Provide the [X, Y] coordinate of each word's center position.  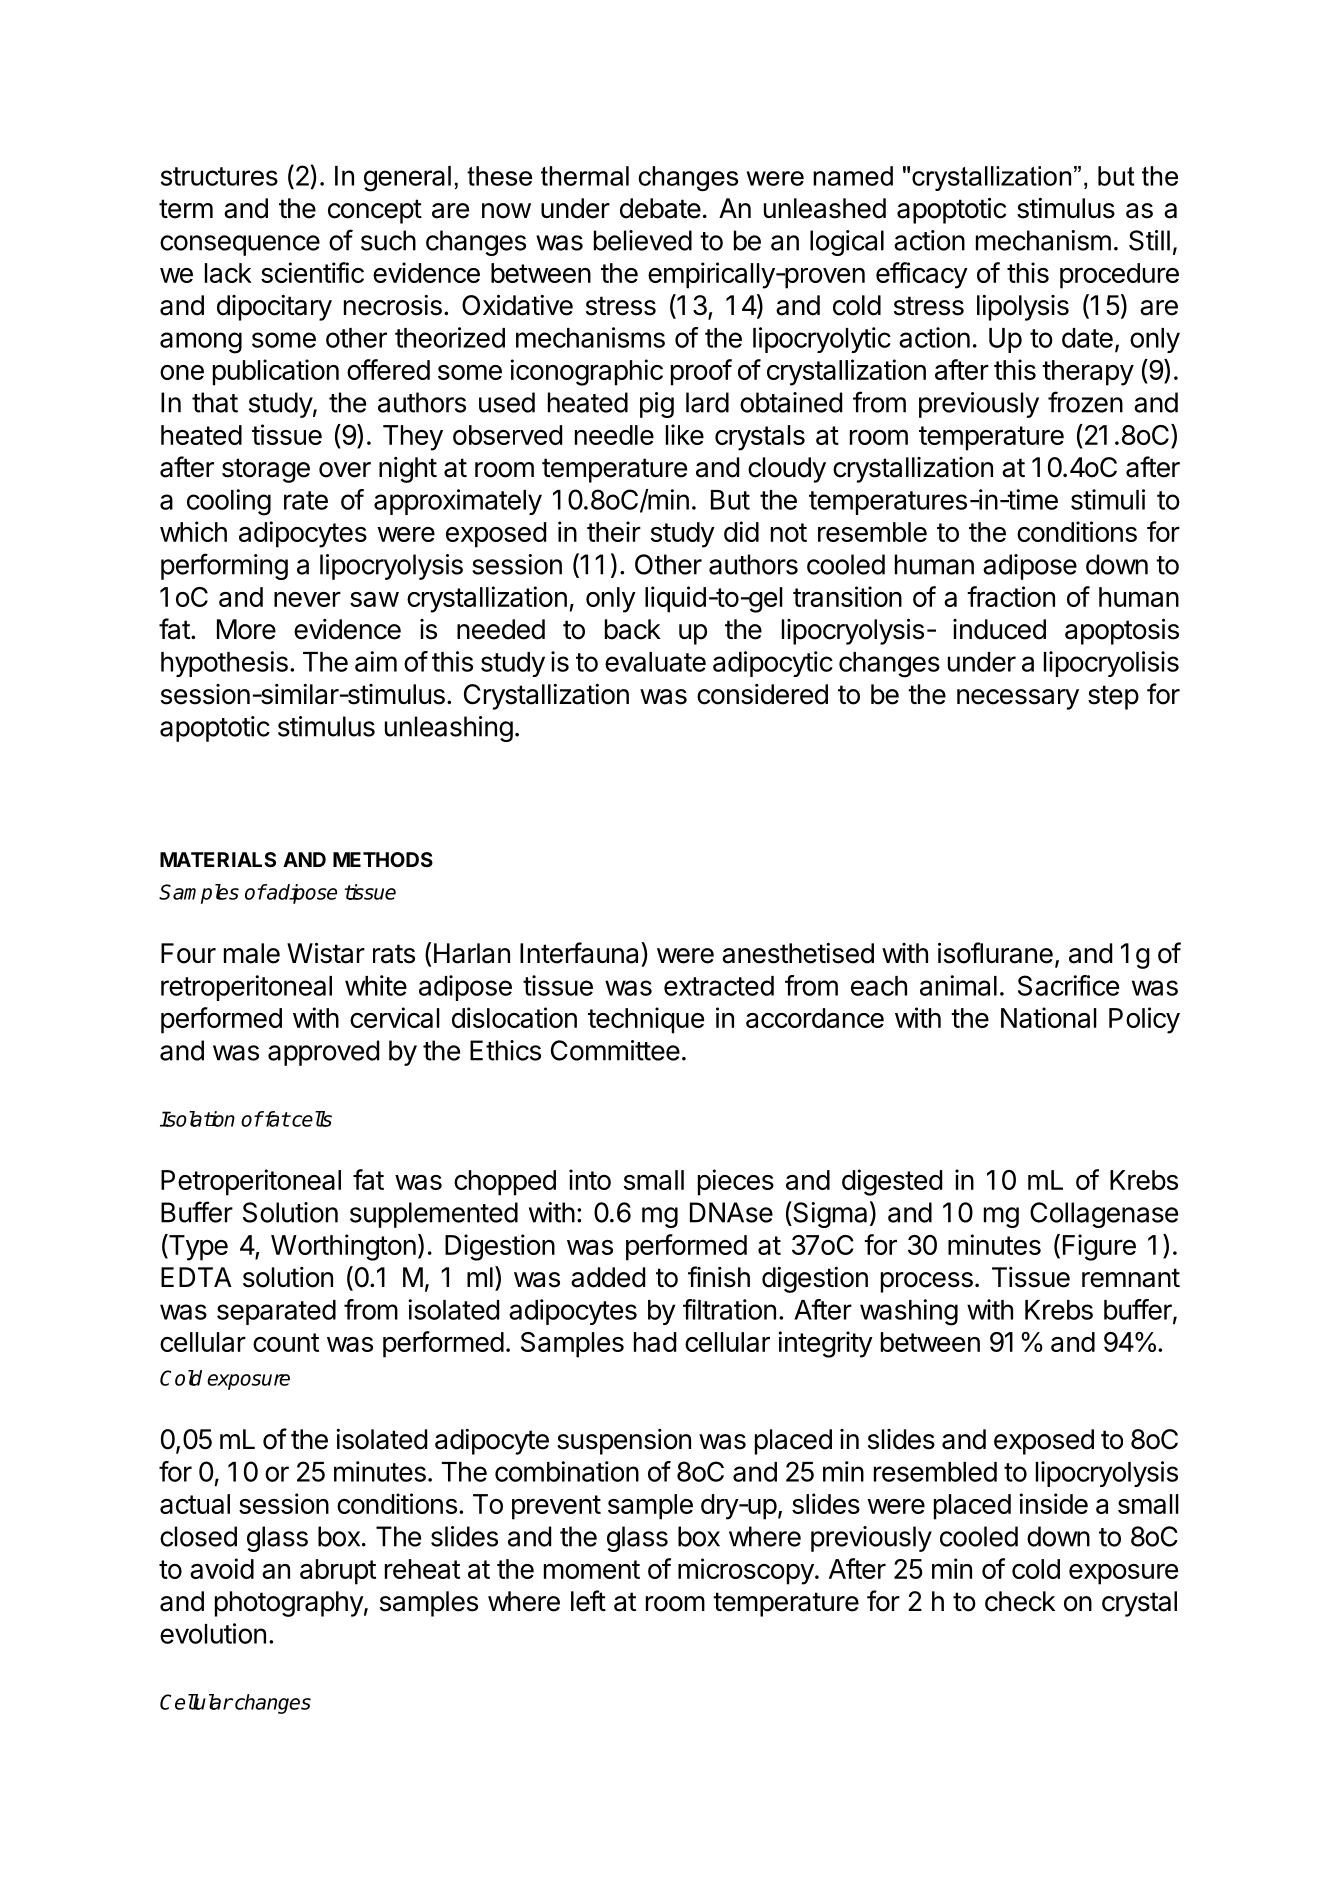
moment [592, 1569]
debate [660, 208]
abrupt [338, 1572]
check [1020, 1601]
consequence [240, 245]
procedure [1119, 276]
